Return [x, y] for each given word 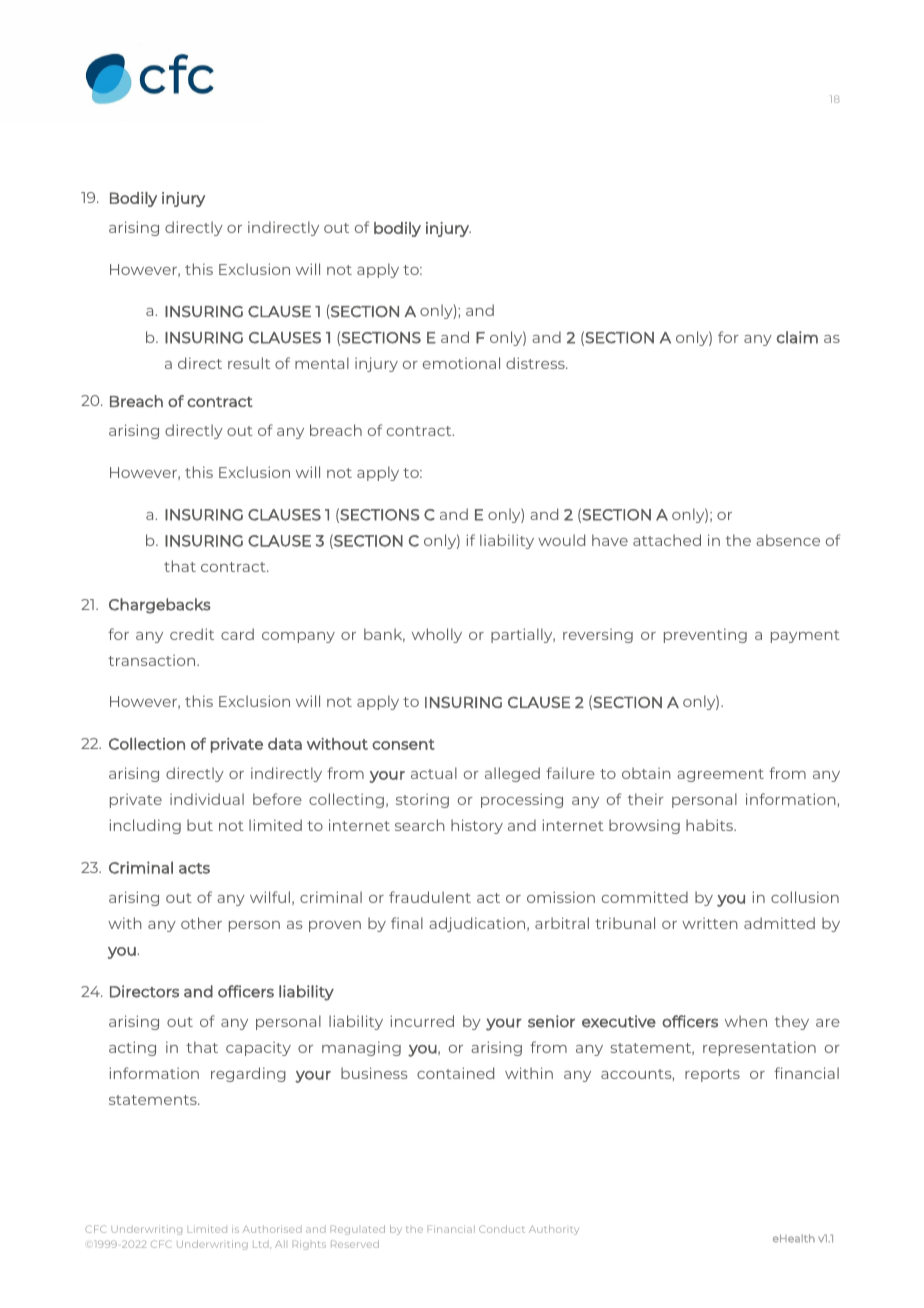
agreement [720, 775]
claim [797, 337]
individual [207, 799]
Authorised [272, 1229]
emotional [461, 363]
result [249, 363]
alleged [512, 774]
